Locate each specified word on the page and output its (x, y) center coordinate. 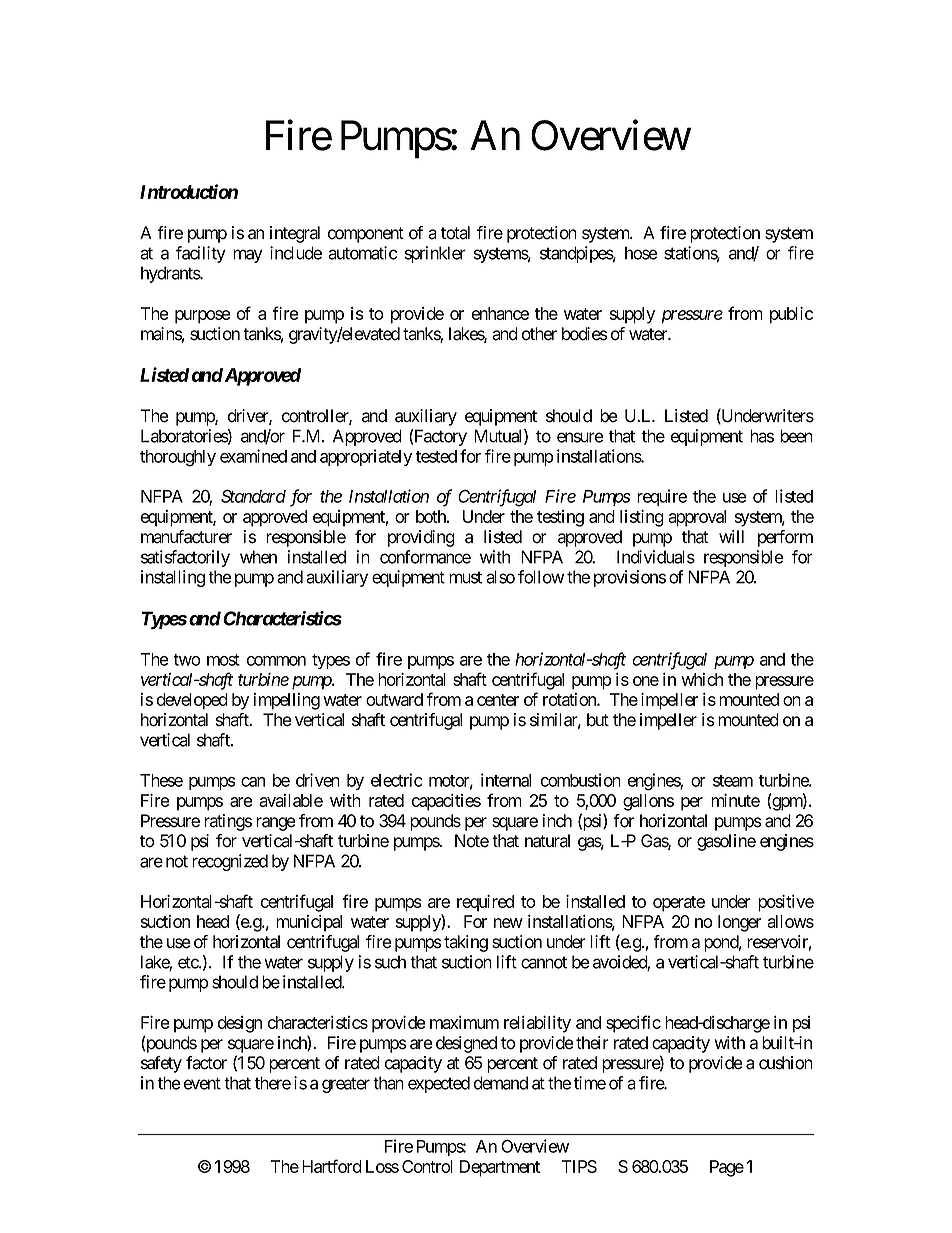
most (223, 660)
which (702, 679)
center (498, 700)
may (248, 256)
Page (727, 1168)
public (791, 315)
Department (500, 1168)
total (455, 233)
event (202, 1083)
